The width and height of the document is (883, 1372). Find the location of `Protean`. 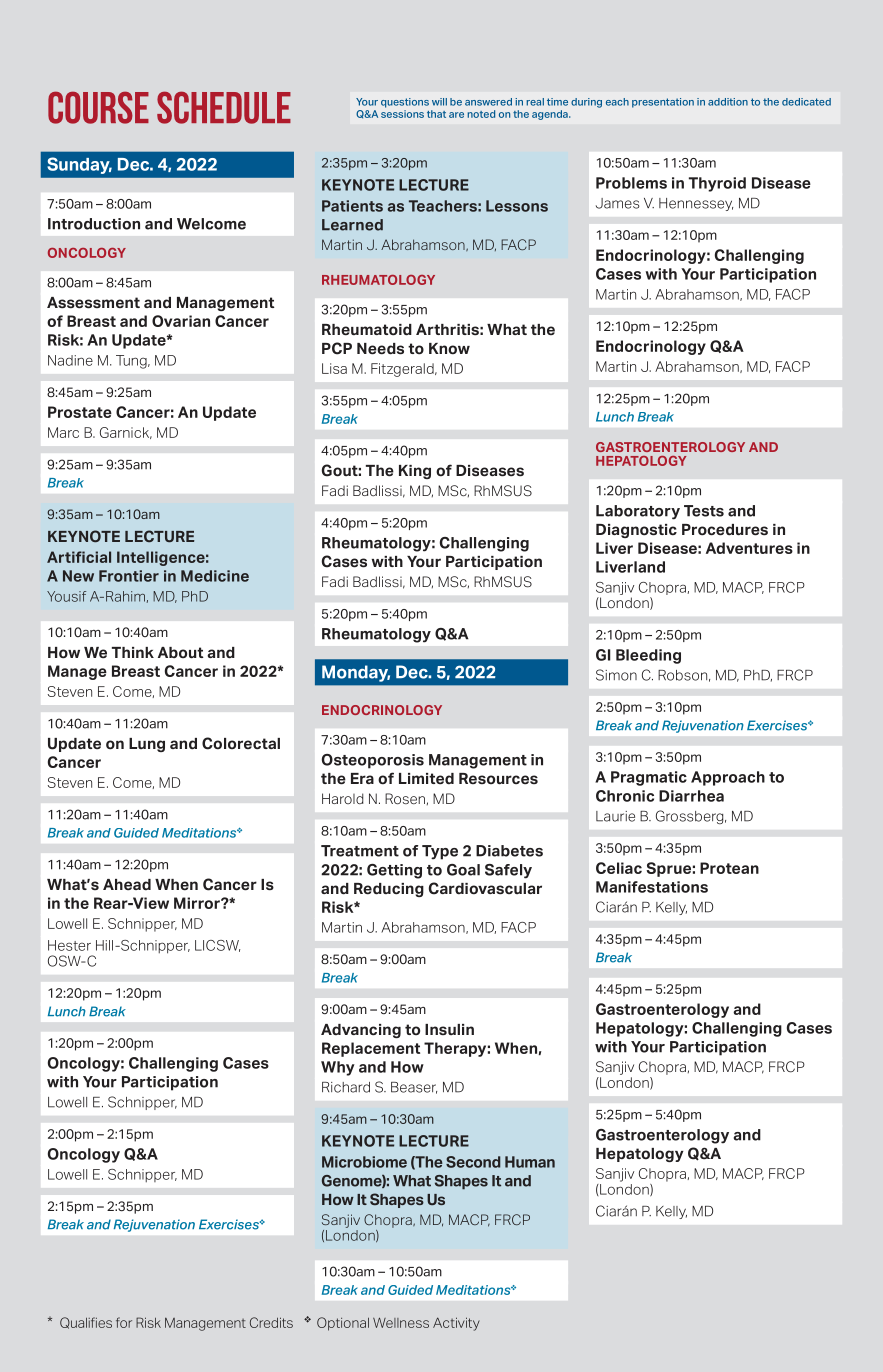

Protean is located at coordinates (729, 868).
